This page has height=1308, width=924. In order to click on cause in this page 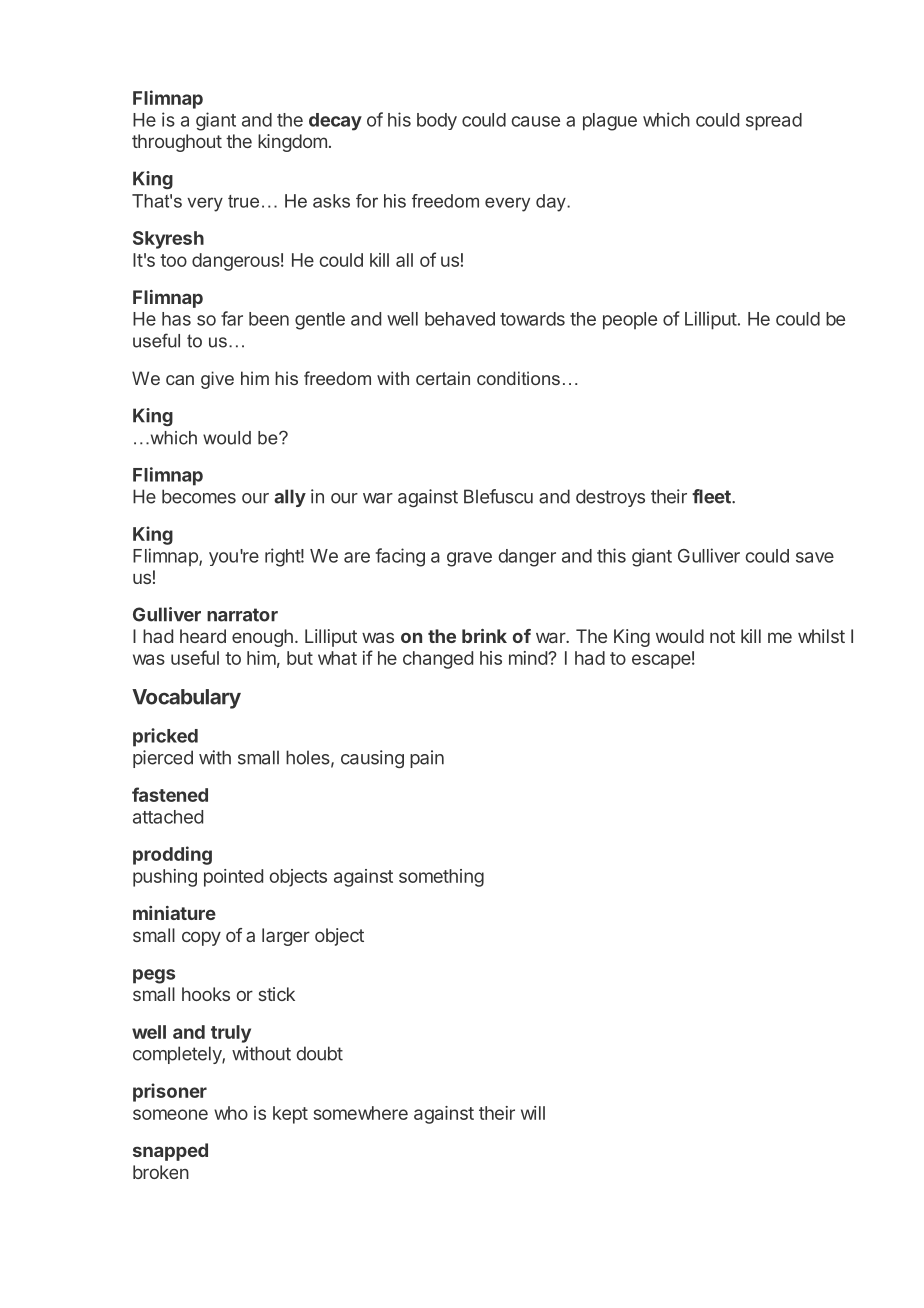, I will do `click(535, 121)`.
